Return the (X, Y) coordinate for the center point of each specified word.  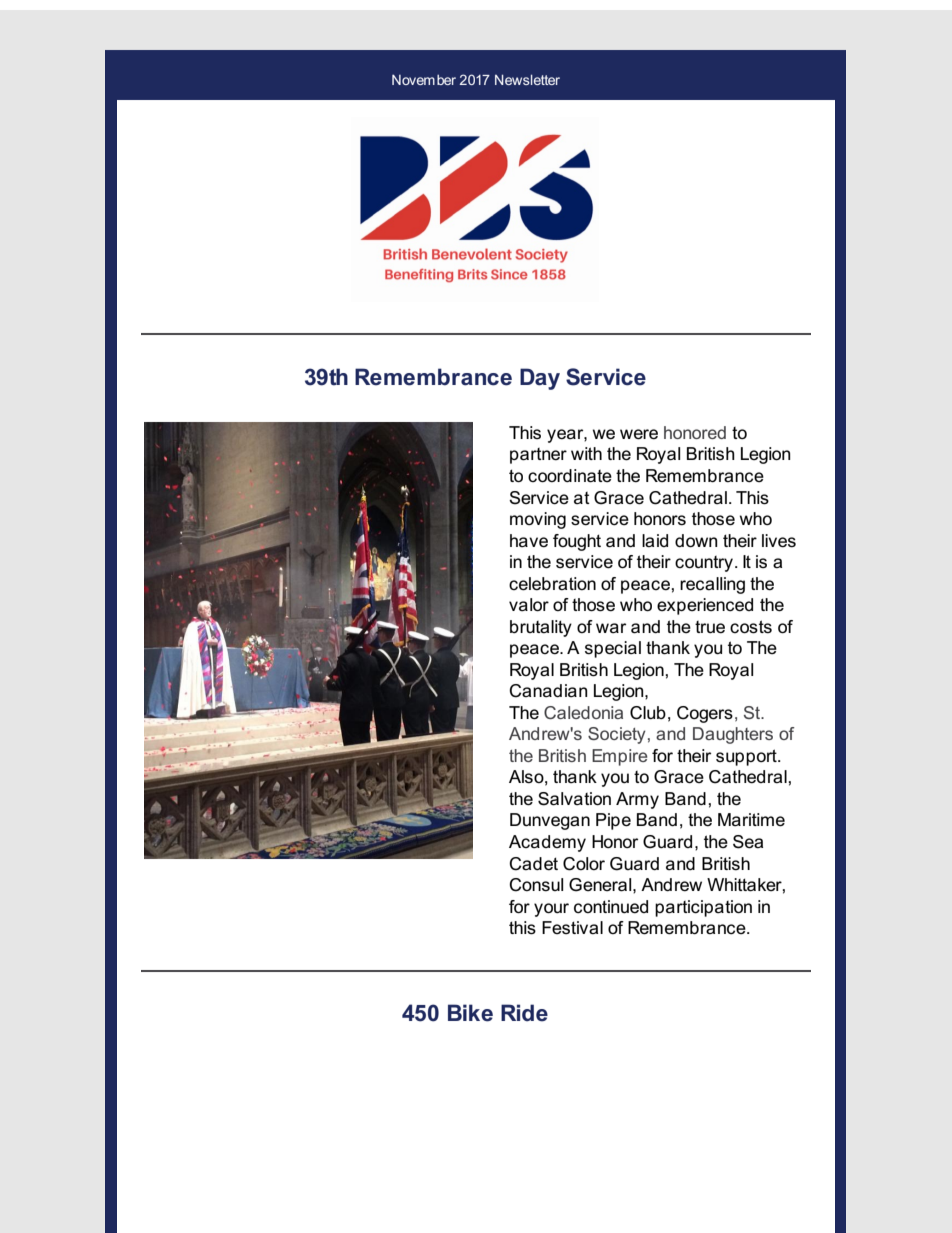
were (639, 434)
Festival (572, 928)
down (696, 541)
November (424, 80)
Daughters (733, 735)
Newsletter (527, 79)
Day (540, 379)
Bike (470, 1013)
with (586, 453)
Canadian (548, 691)
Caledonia (583, 712)
